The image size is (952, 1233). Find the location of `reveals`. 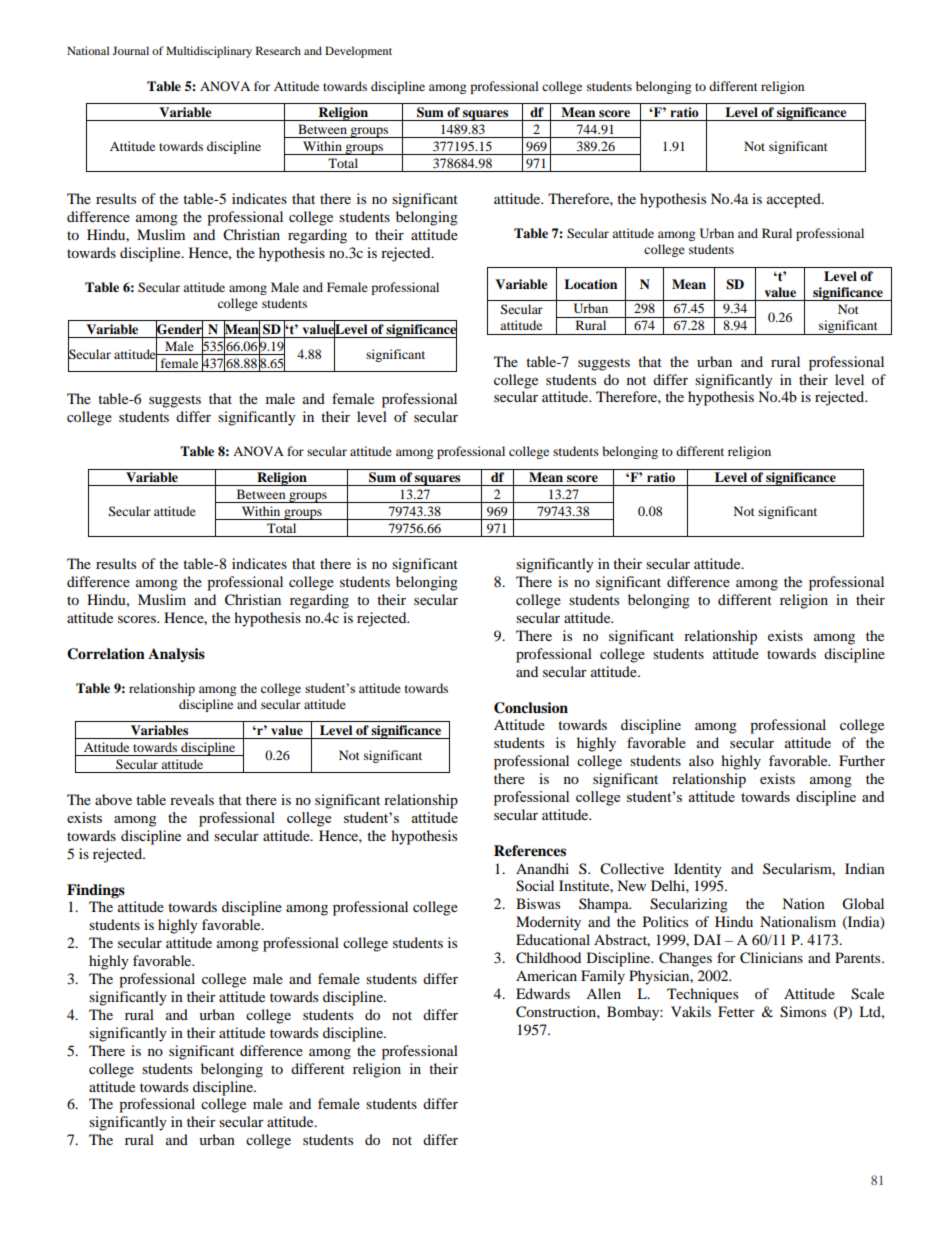

reveals is located at coordinates (192, 799).
